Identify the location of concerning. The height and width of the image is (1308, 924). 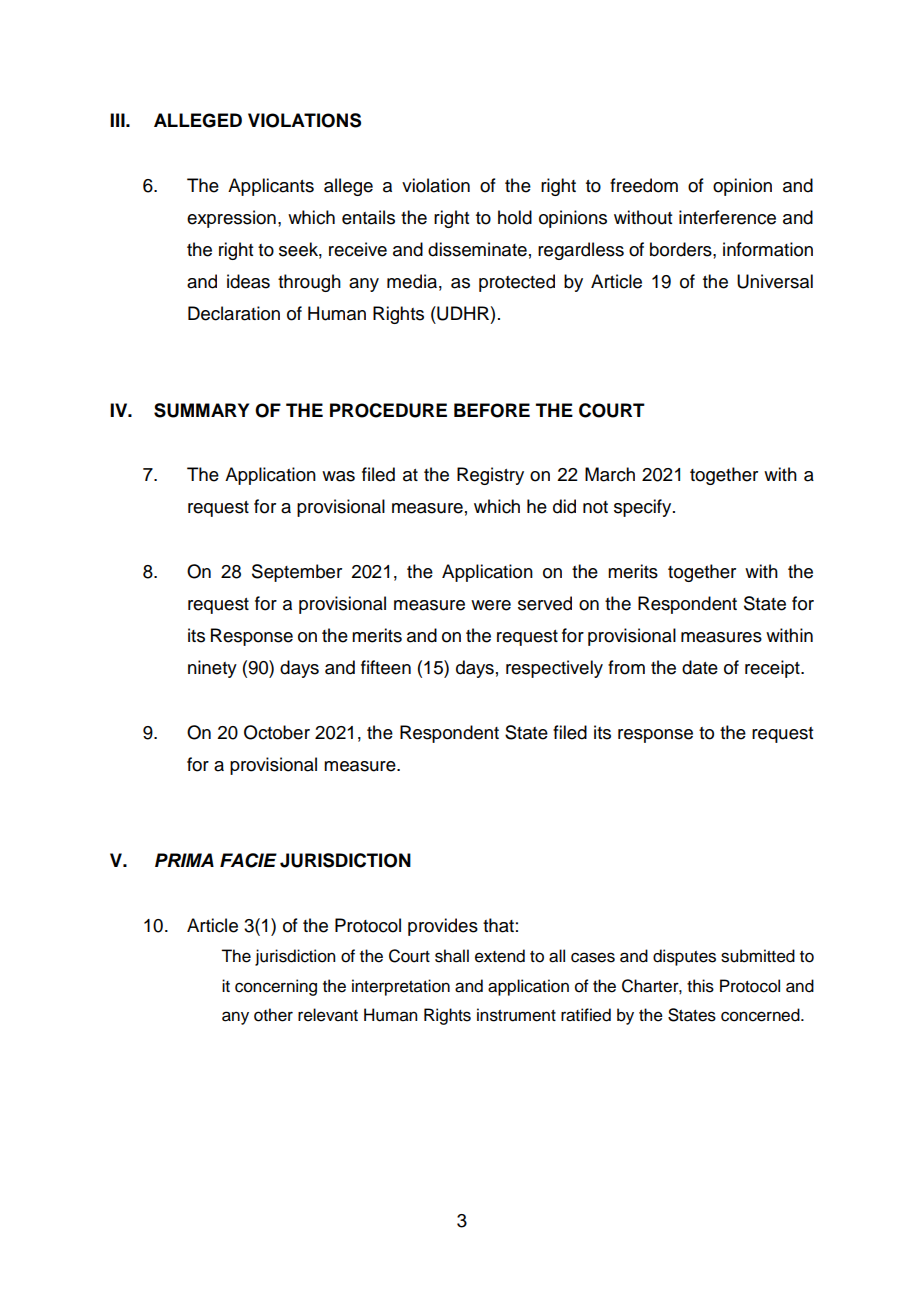
(276, 987).
